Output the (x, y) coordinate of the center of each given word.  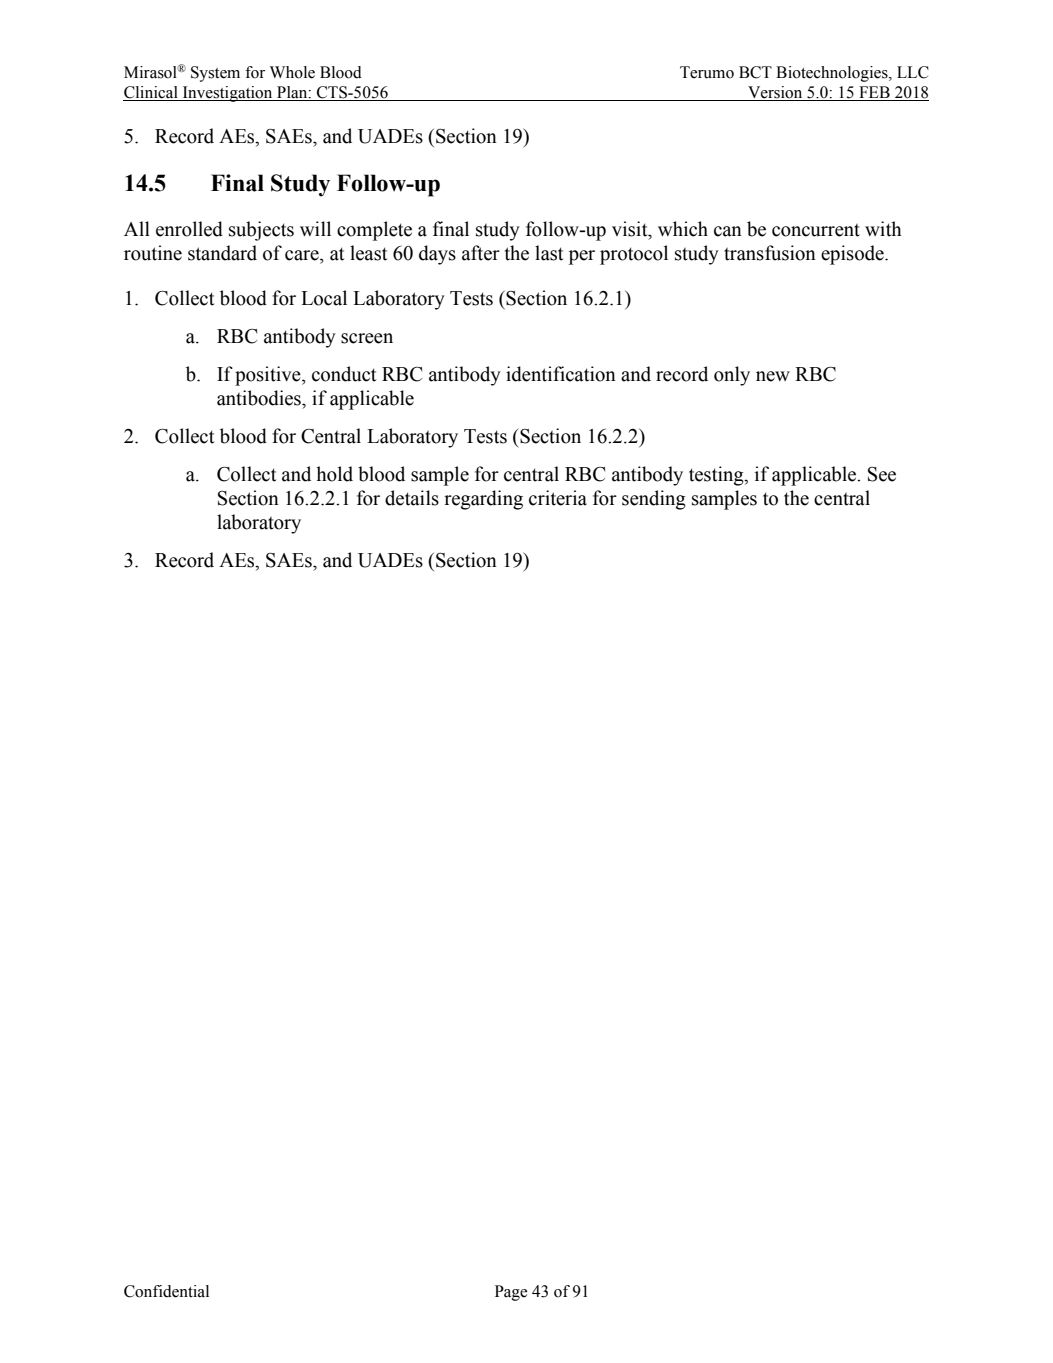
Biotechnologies (833, 74)
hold (334, 474)
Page (511, 1293)
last (549, 253)
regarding (483, 500)
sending (654, 500)
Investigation (227, 94)
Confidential (166, 1291)
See (882, 474)
